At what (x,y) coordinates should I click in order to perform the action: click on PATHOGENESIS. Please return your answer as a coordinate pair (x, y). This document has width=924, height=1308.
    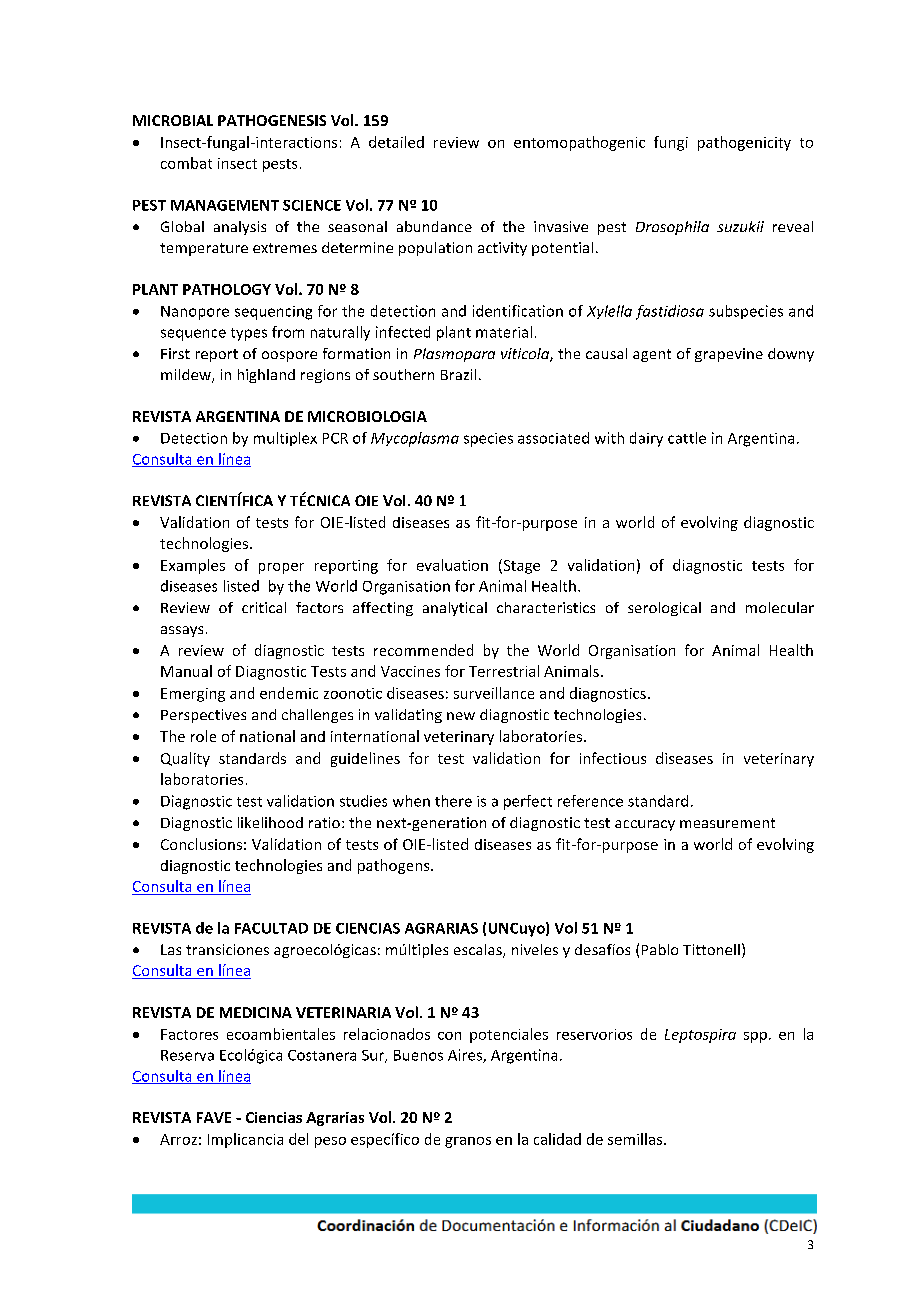
    Looking at the image, I should click on (272, 120).
